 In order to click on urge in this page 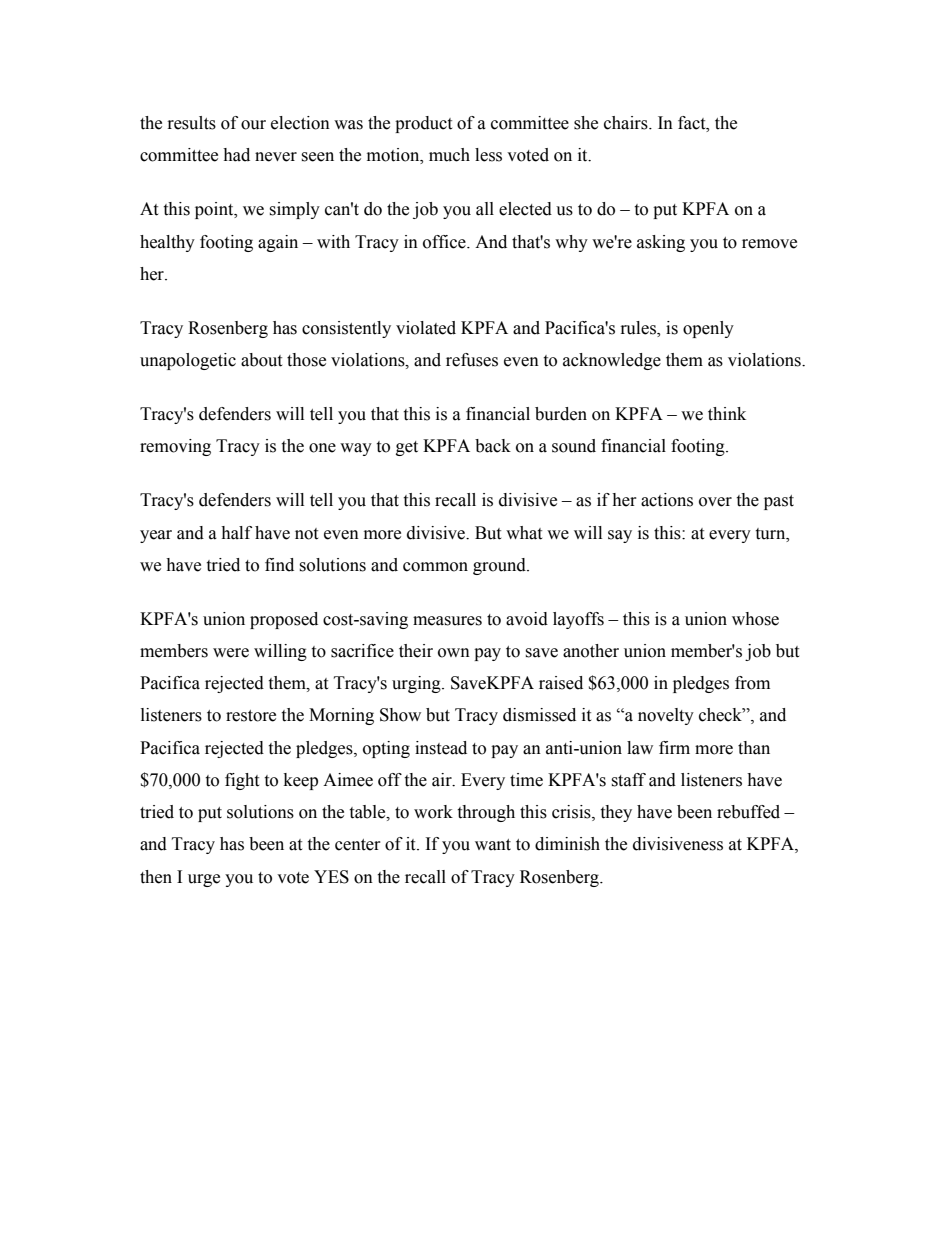, I will do `click(204, 880)`.
